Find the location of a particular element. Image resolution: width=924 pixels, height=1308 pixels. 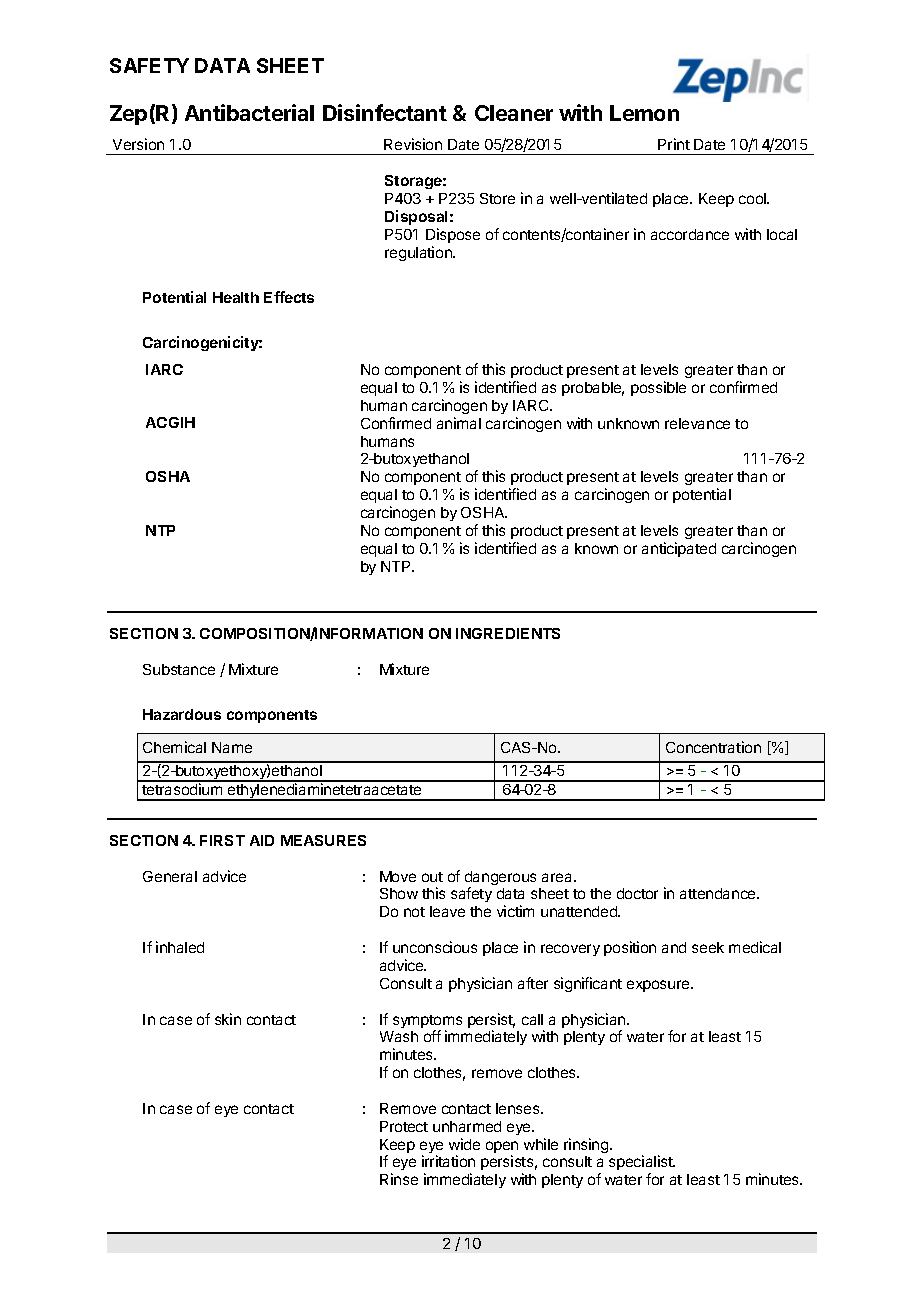

INGREDIENTS is located at coordinates (508, 633).
